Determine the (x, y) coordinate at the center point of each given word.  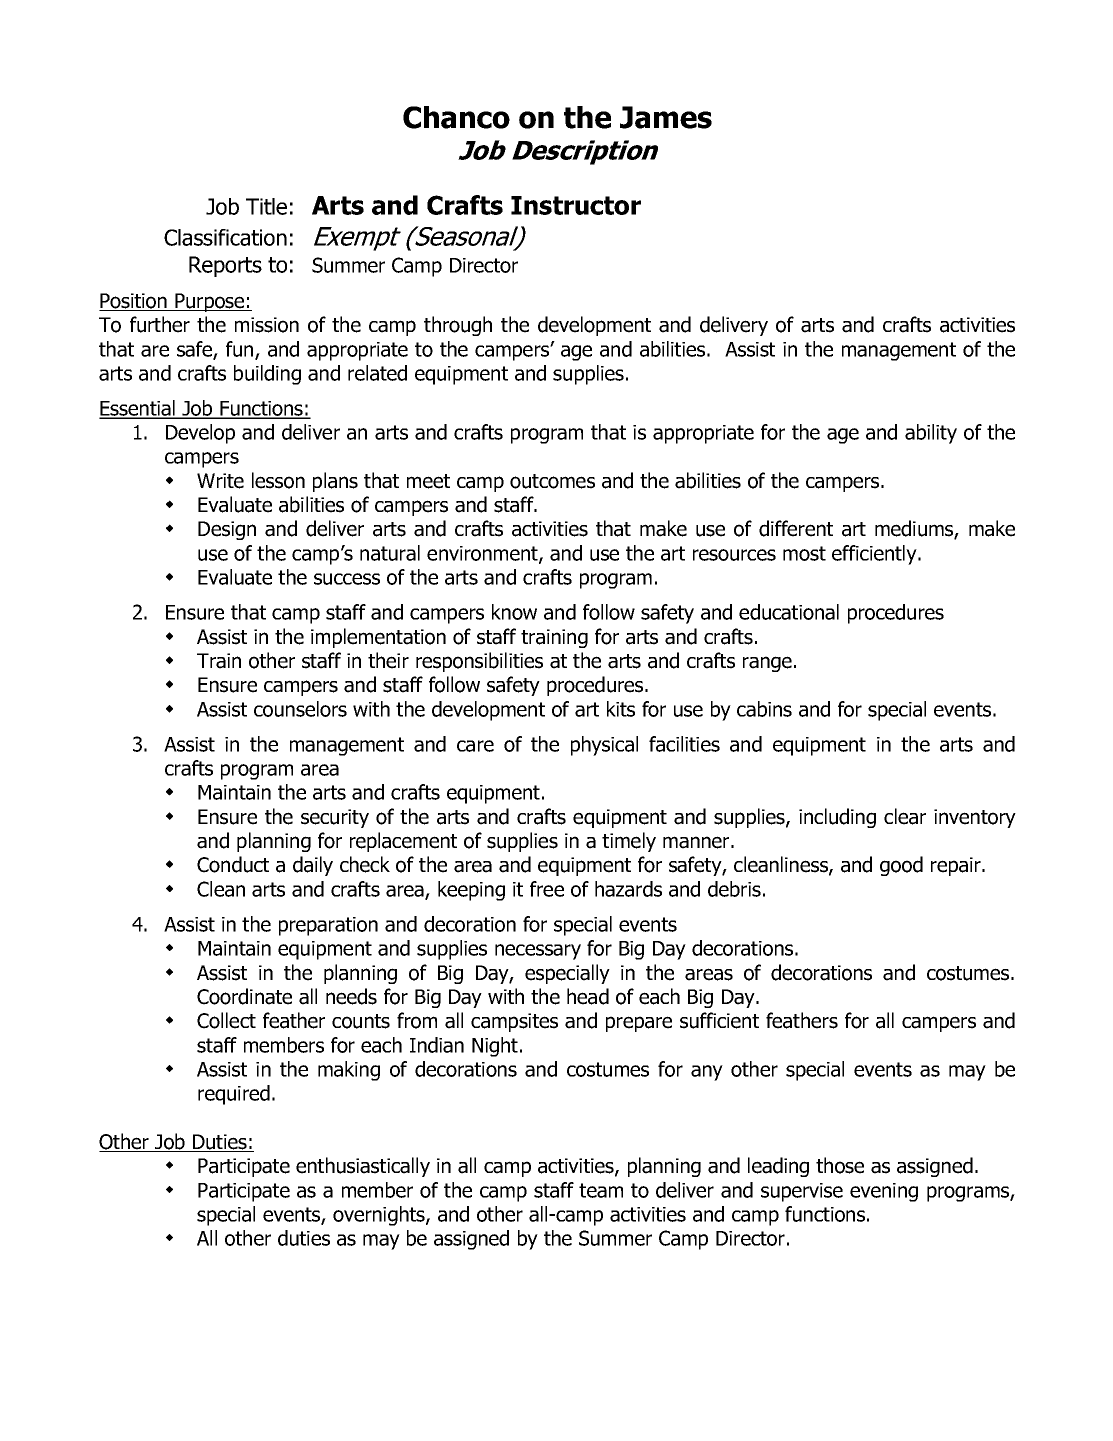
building (267, 375)
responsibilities (479, 662)
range (767, 664)
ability (931, 434)
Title (266, 206)
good (901, 866)
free (547, 889)
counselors (300, 709)
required (234, 1095)
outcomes (552, 481)
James (666, 117)
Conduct (233, 864)
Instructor (576, 205)
